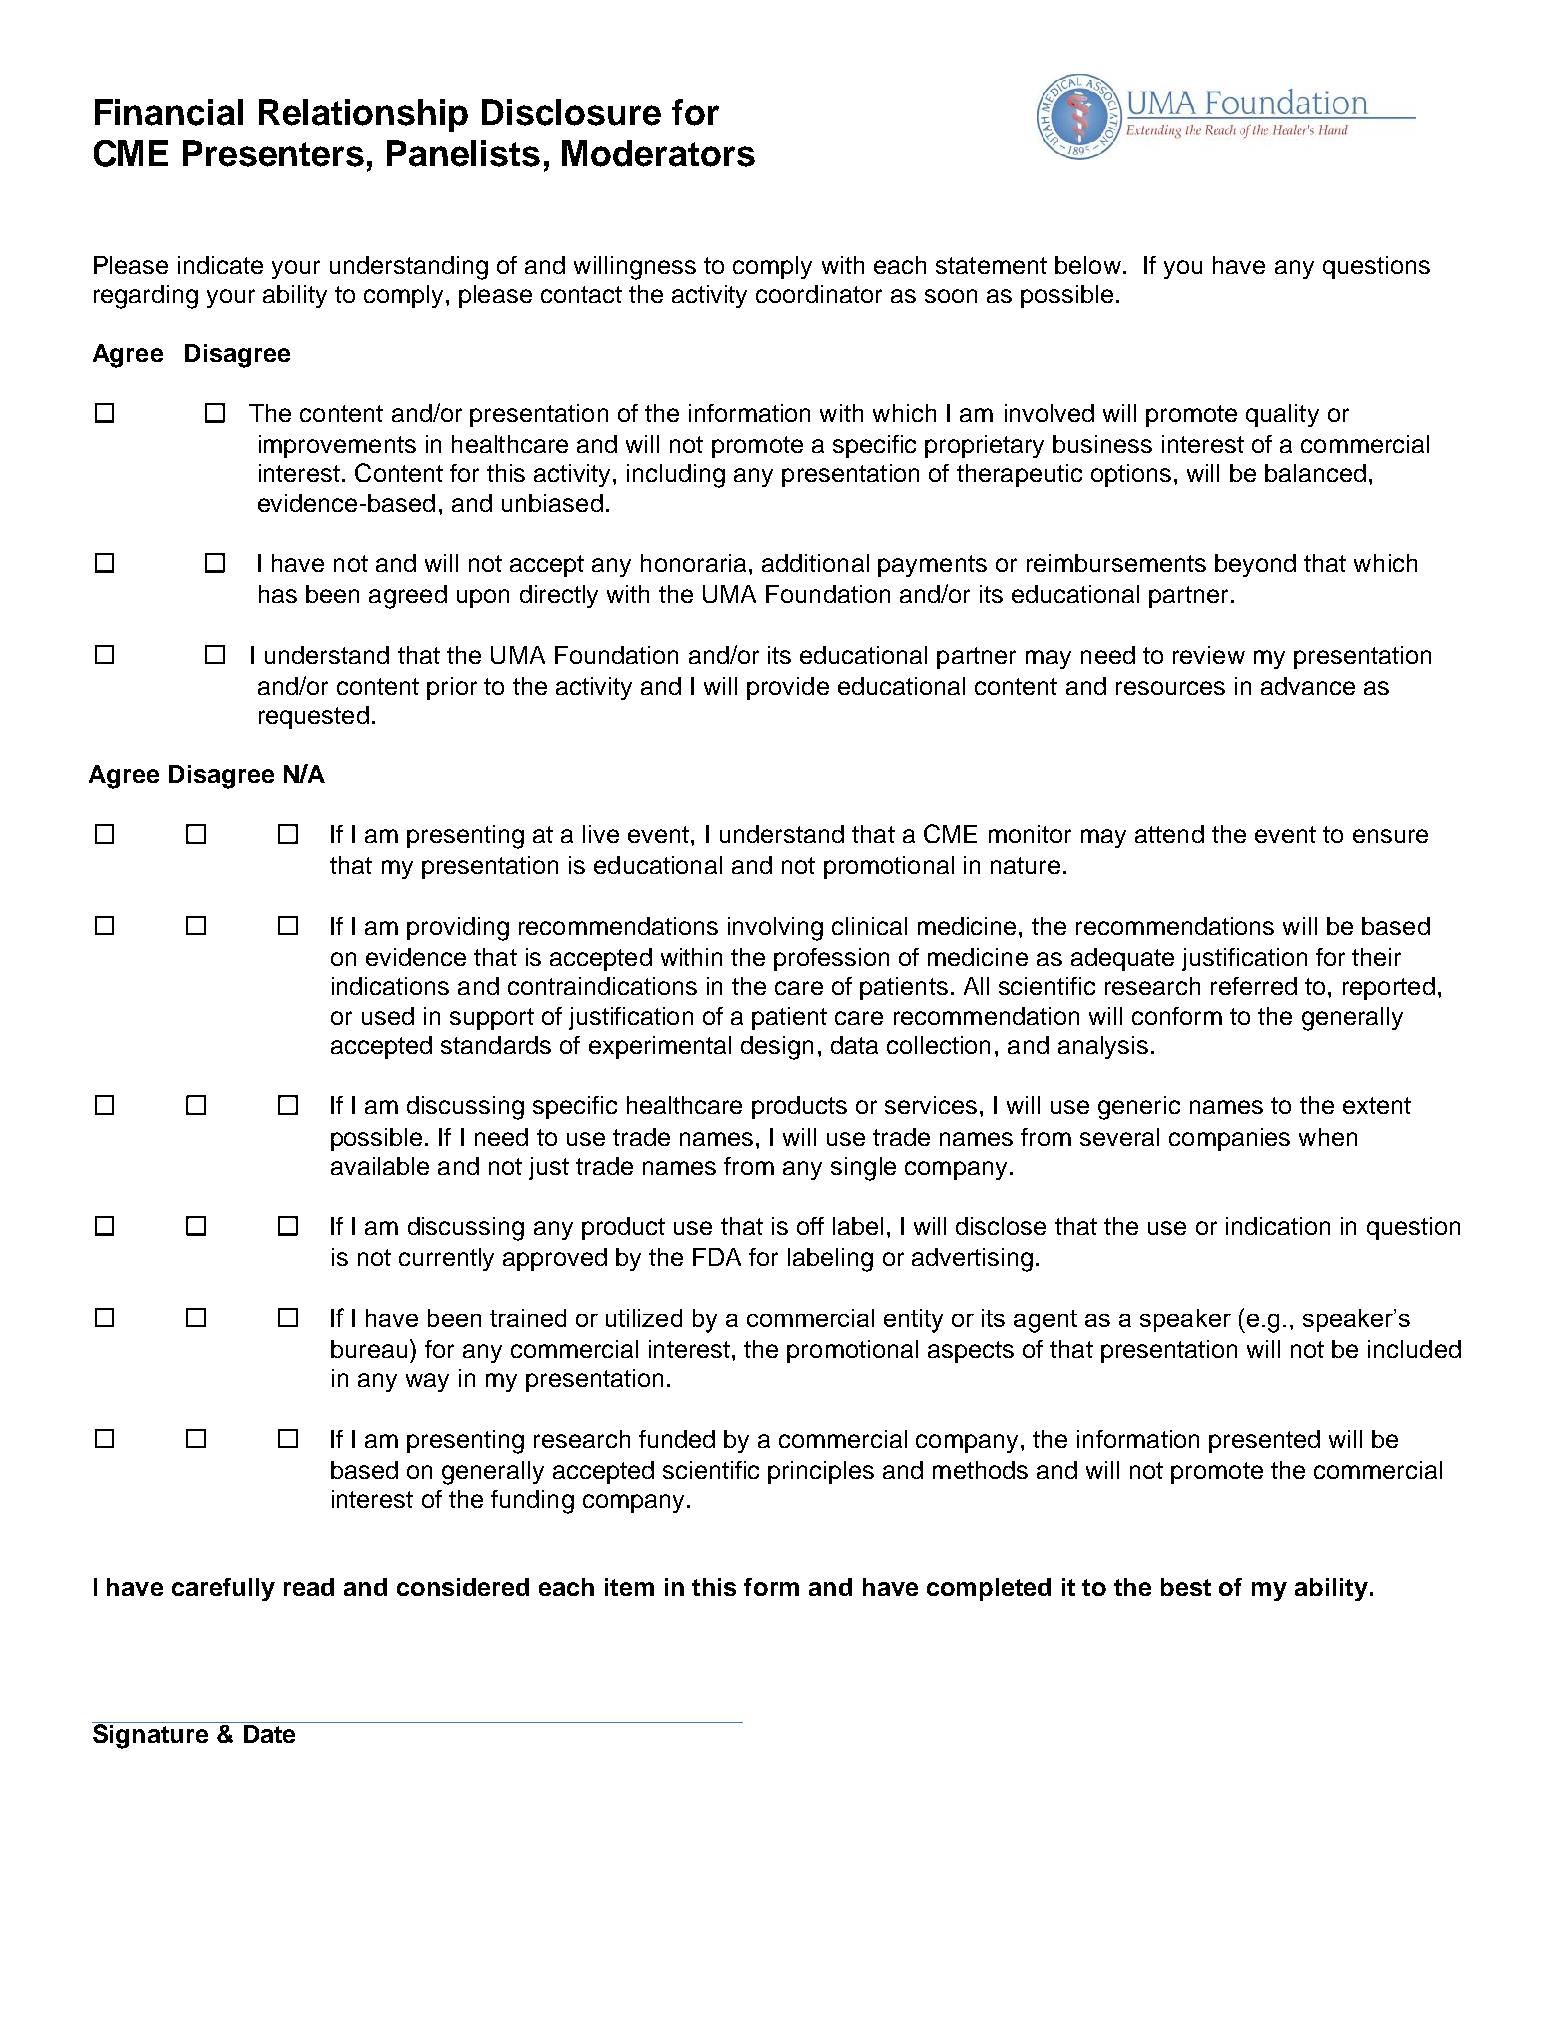  I want to click on Date, so click(269, 1732).
